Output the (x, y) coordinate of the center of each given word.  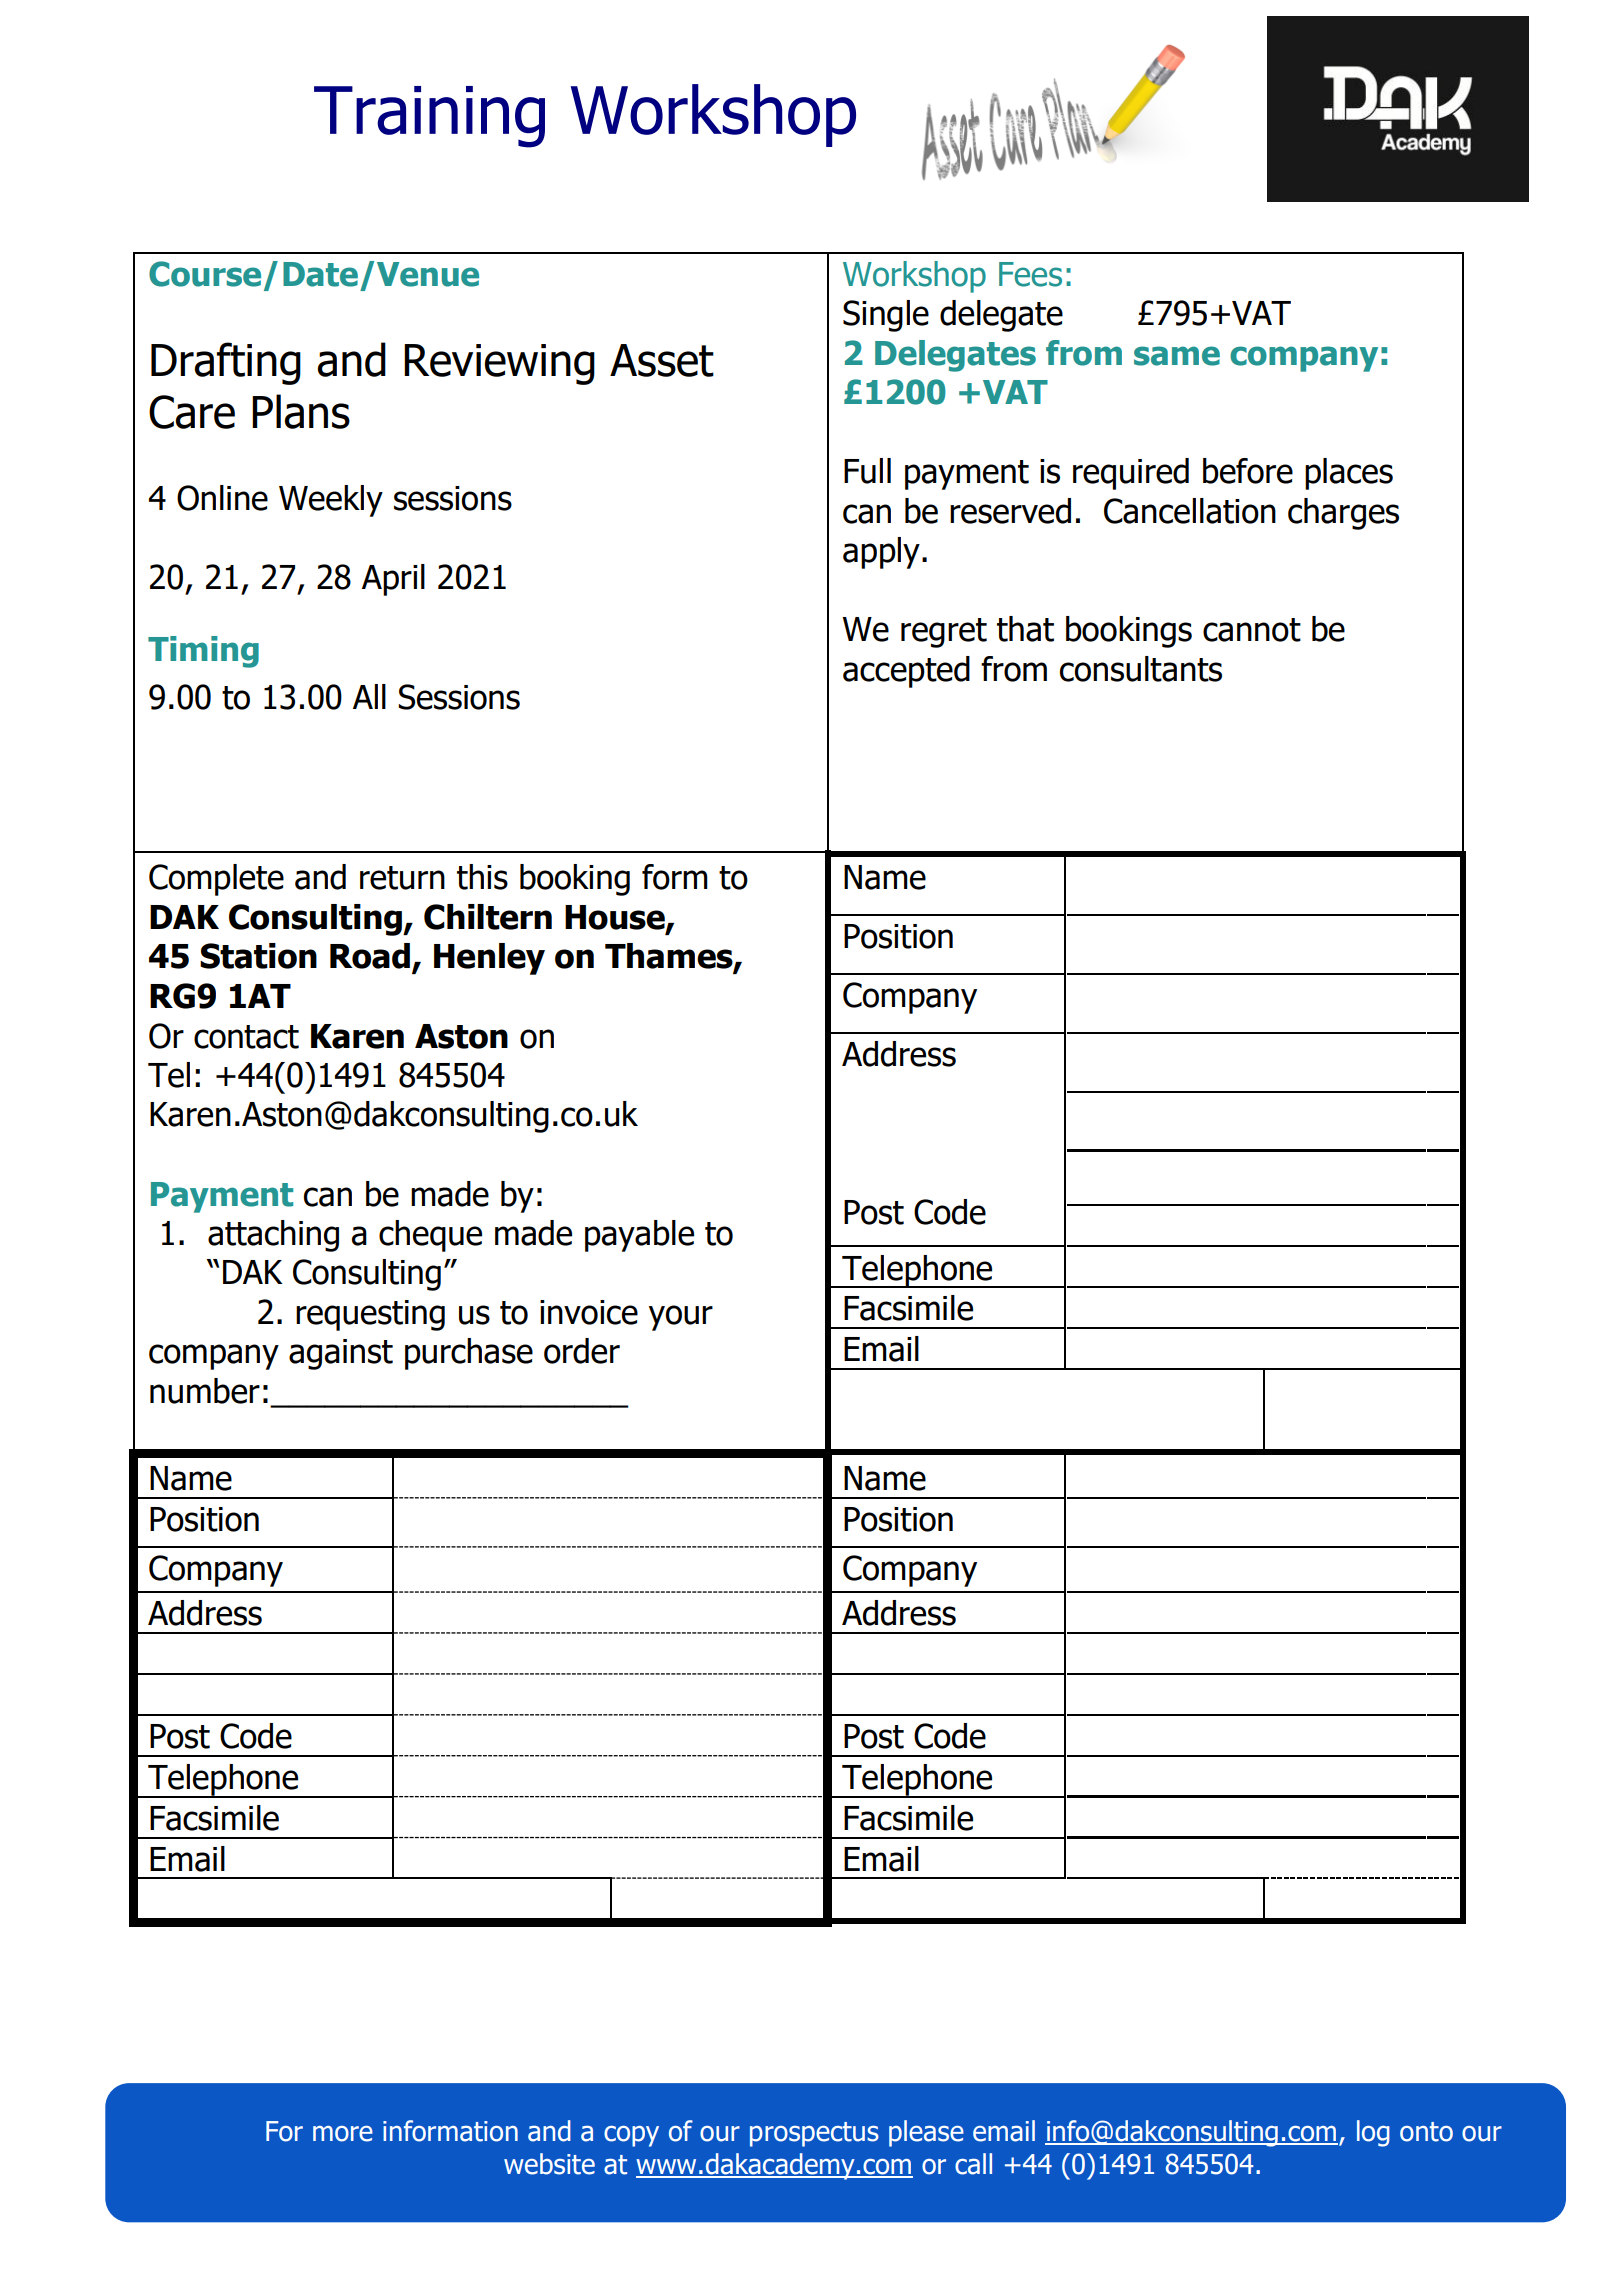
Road (370, 956)
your (681, 1318)
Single (886, 316)
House (616, 918)
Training (429, 117)
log (1373, 2133)
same (1177, 356)
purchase (469, 1354)
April (393, 580)
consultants (1141, 669)
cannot (1252, 630)
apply (881, 553)
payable (639, 1236)
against (341, 1354)
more (343, 2134)
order (582, 1351)
